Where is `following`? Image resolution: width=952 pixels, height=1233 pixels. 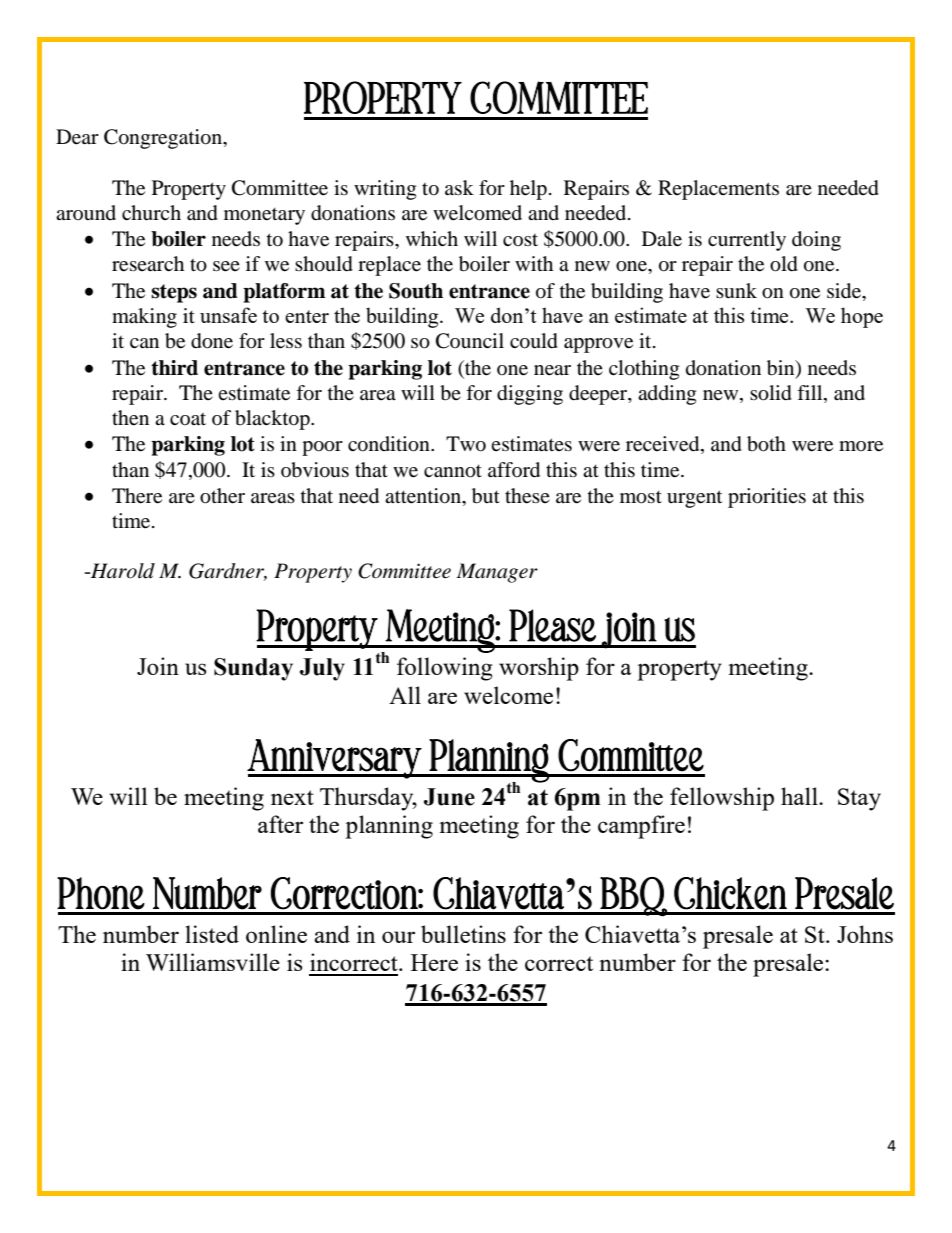
following is located at coordinates (445, 669).
